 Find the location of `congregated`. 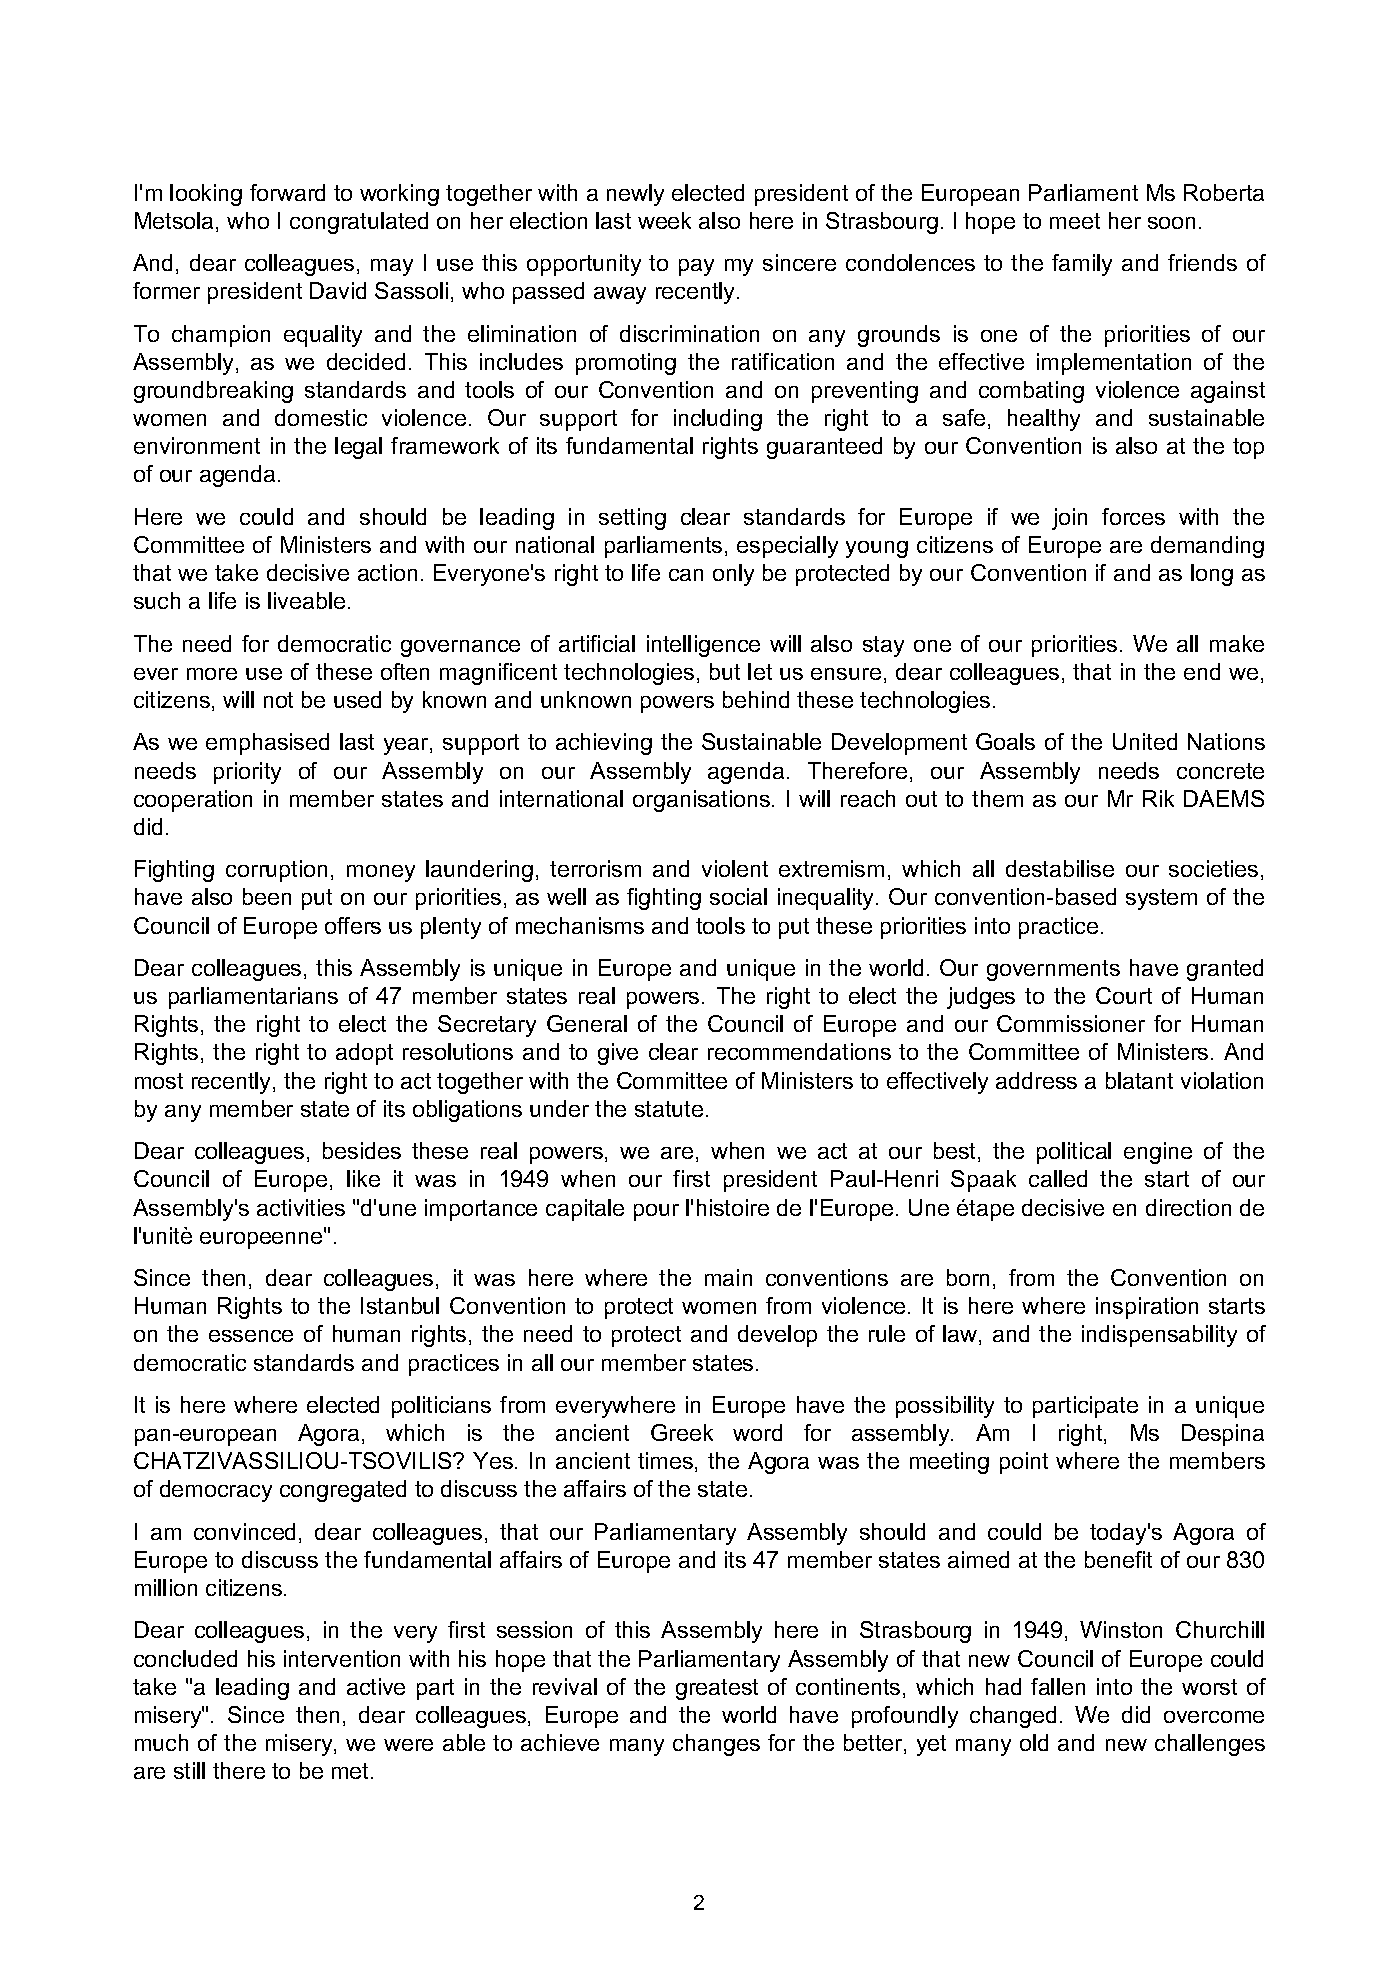

congregated is located at coordinates (343, 1491).
